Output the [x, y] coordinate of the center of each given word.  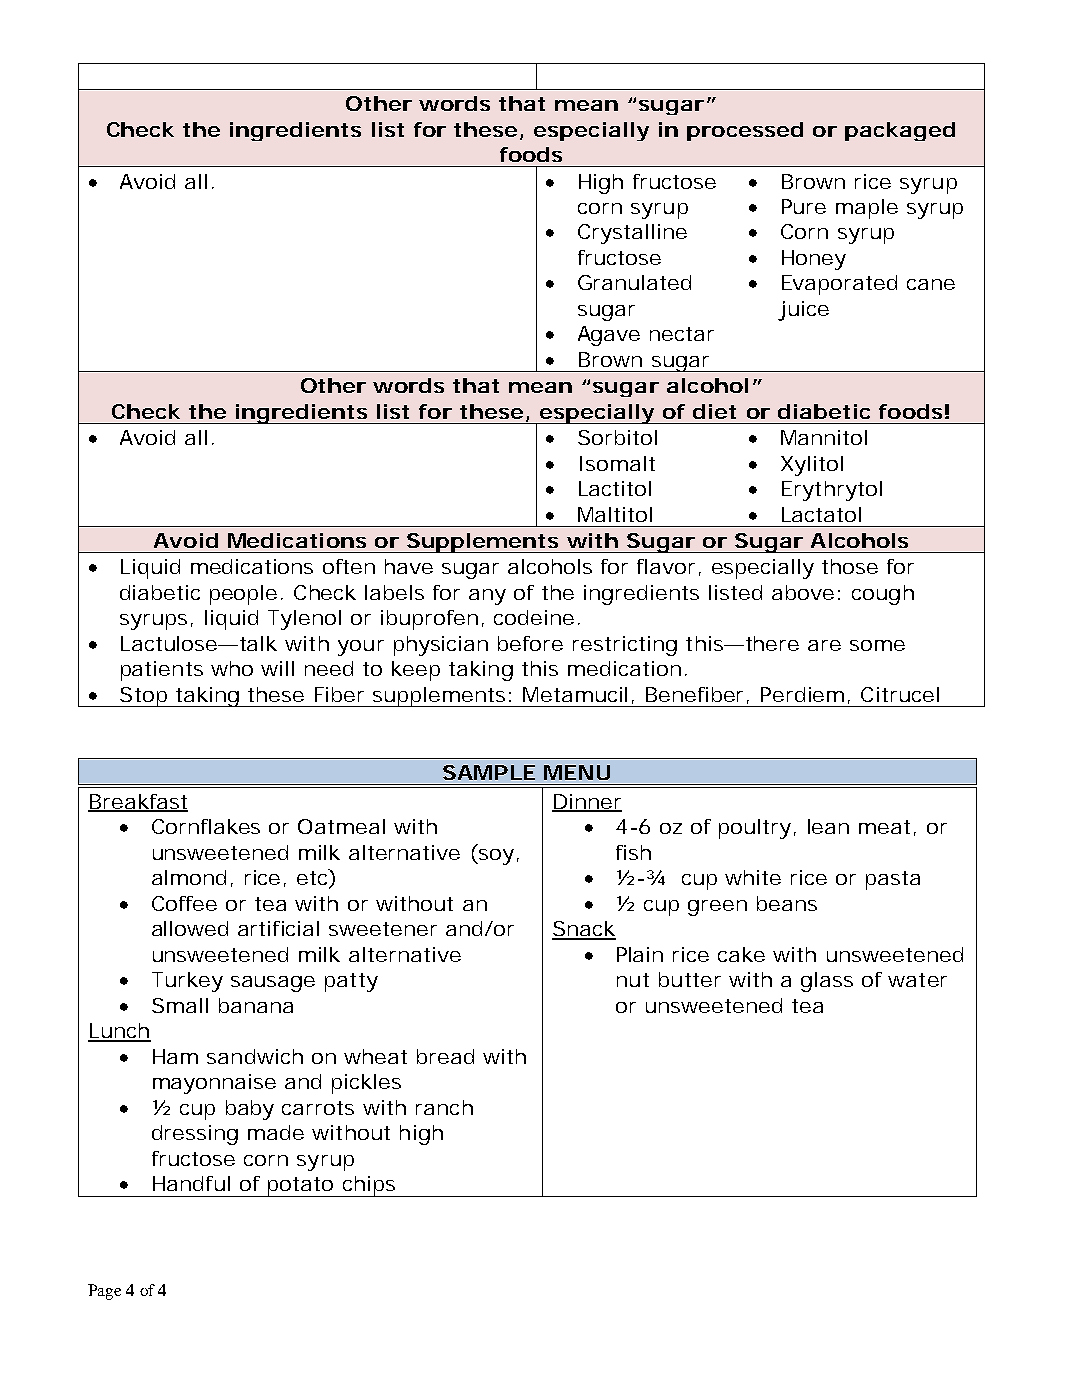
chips [368, 1186]
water [917, 980]
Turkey [187, 982]
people [243, 595]
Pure [804, 206]
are [824, 645]
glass [827, 982]
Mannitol [824, 437]
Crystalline [632, 234]
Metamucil [575, 694]
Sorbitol [617, 437]
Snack [584, 930]
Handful [191, 1183]
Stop [143, 697]
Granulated [634, 282]
